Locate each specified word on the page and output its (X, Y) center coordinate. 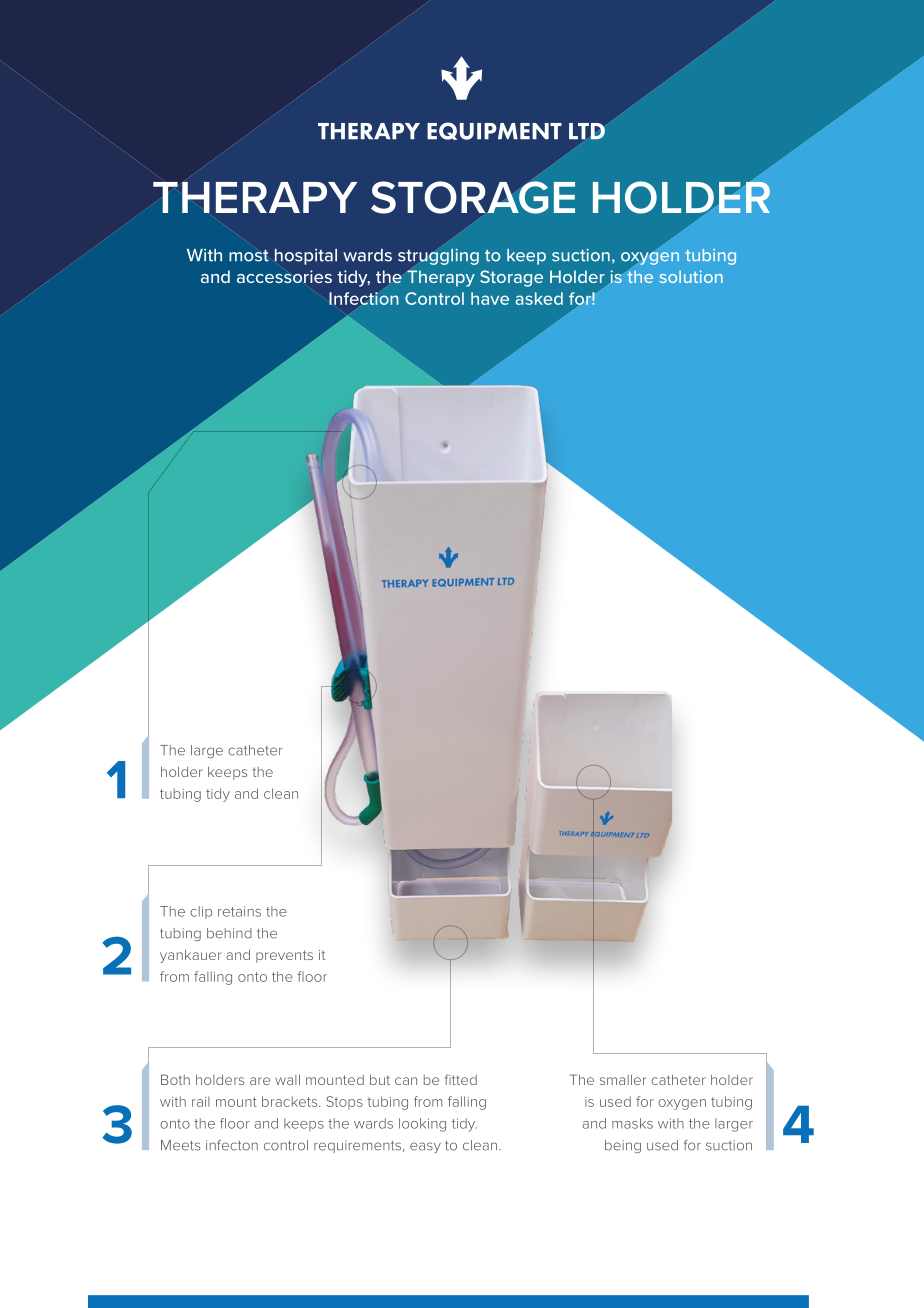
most (249, 256)
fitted (461, 1079)
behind (229, 933)
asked (539, 298)
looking (422, 1125)
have (490, 298)
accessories (284, 276)
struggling (438, 257)
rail (201, 1101)
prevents (284, 956)
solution (691, 276)
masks (632, 1123)
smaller (623, 1079)
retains (239, 911)
